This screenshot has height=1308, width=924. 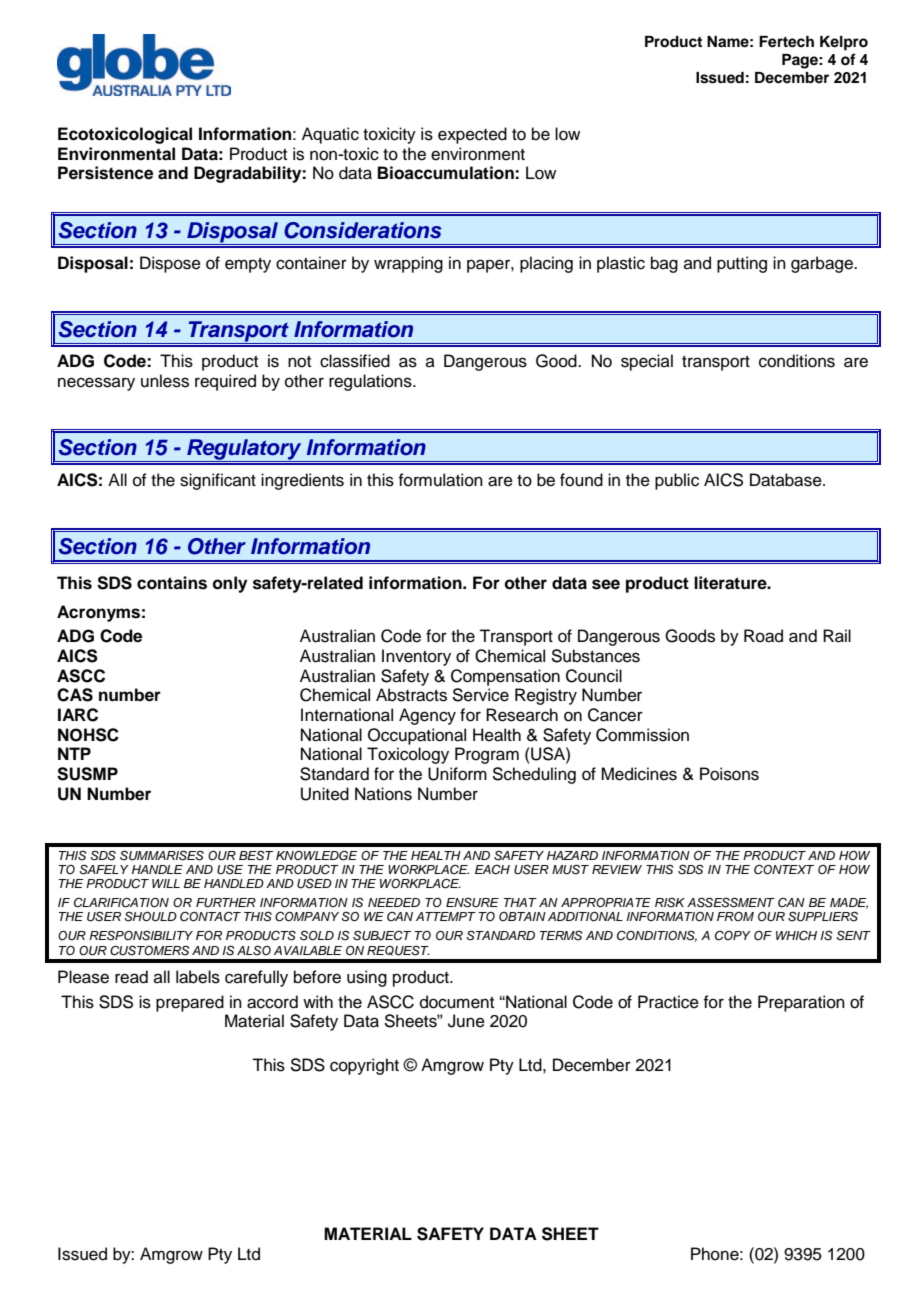 I want to click on prepared, so click(x=190, y=1003).
